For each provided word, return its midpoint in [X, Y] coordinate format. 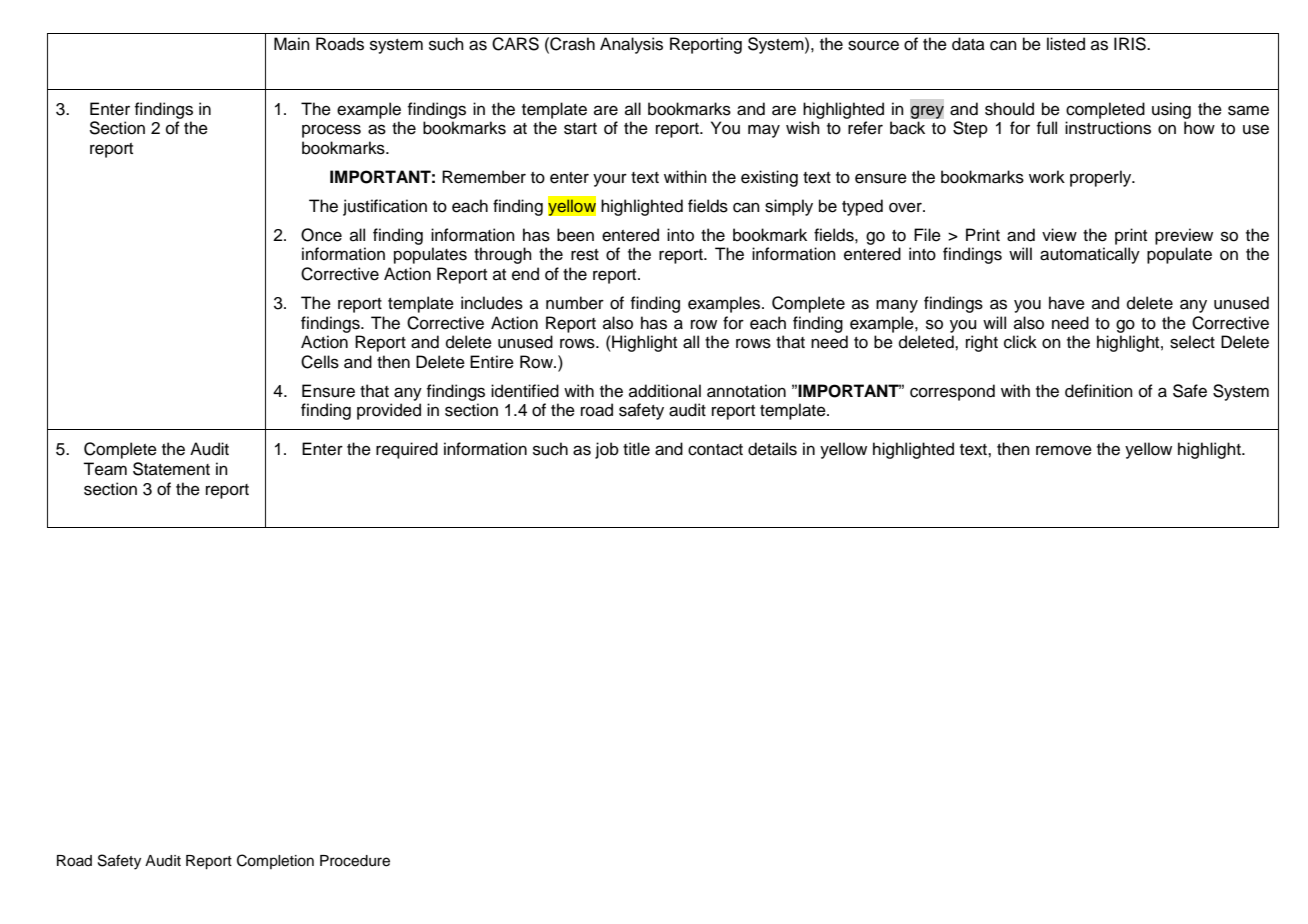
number [575, 303]
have [1067, 303]
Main [292, 43]
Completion [275, 861]
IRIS [1131, 44]
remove [1064, 450]
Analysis [631, 45]
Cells [320, 362]
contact [715, 450]
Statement [171, 469]
